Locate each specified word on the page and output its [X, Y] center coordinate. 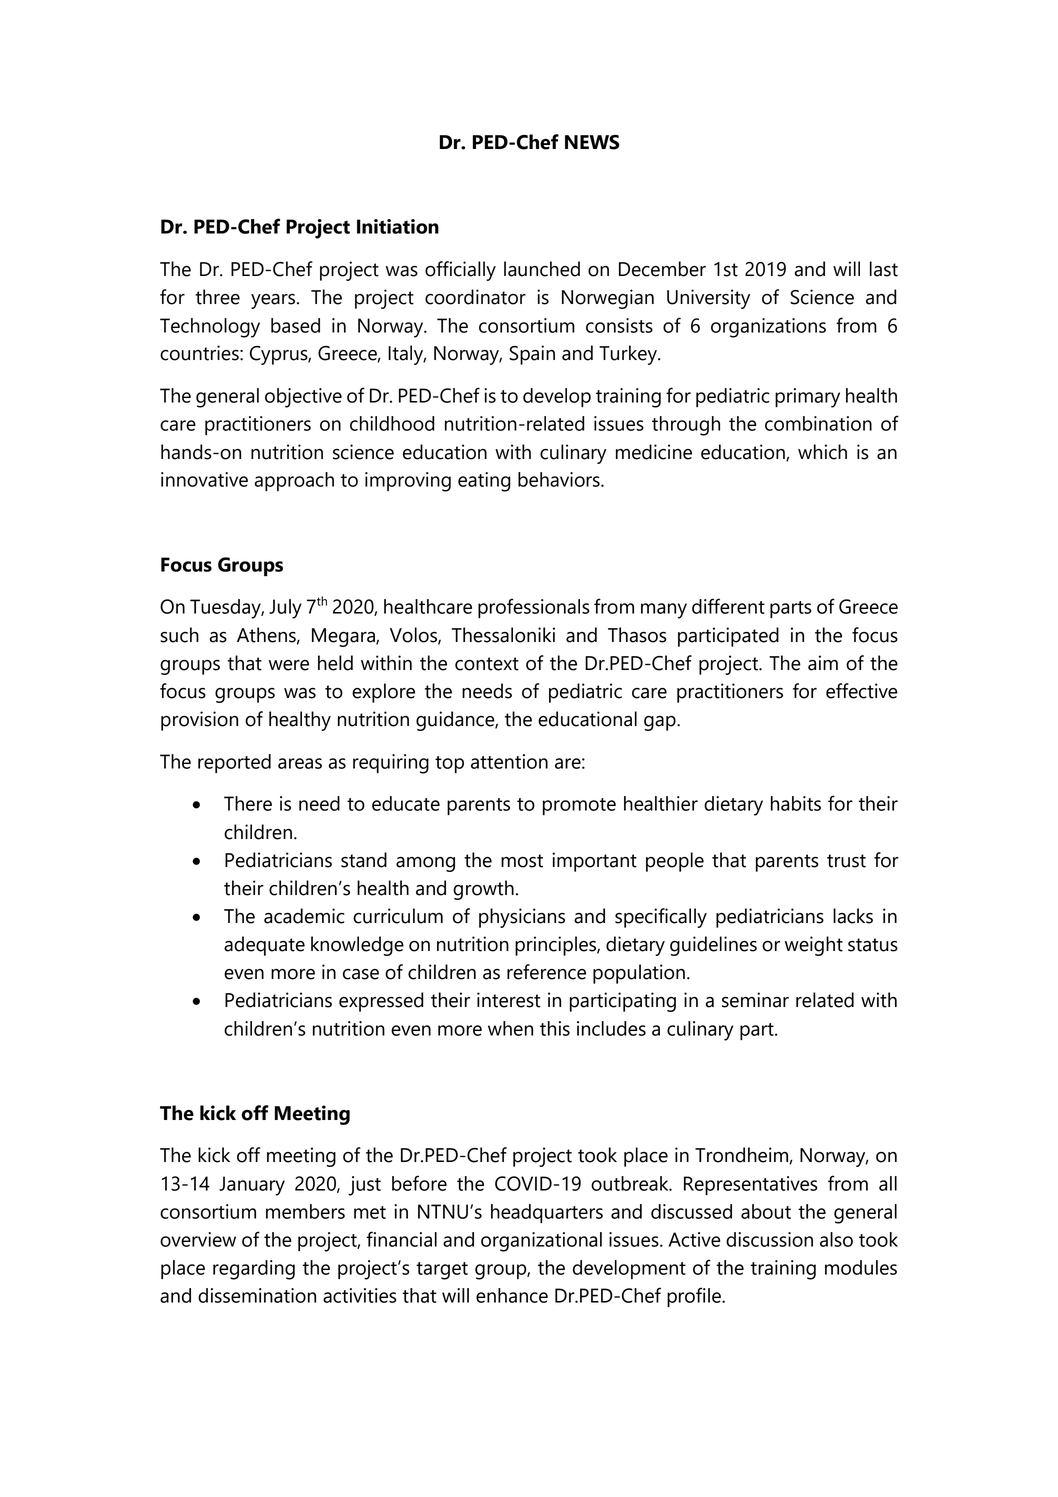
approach [294, 481]
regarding [254, 1270]
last [884, 269]
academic [304, 916]
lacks [853, 916]
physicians [522, 918]
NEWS [592, 142]
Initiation [398, 226]
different [728, 606]
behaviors [560, 479]
